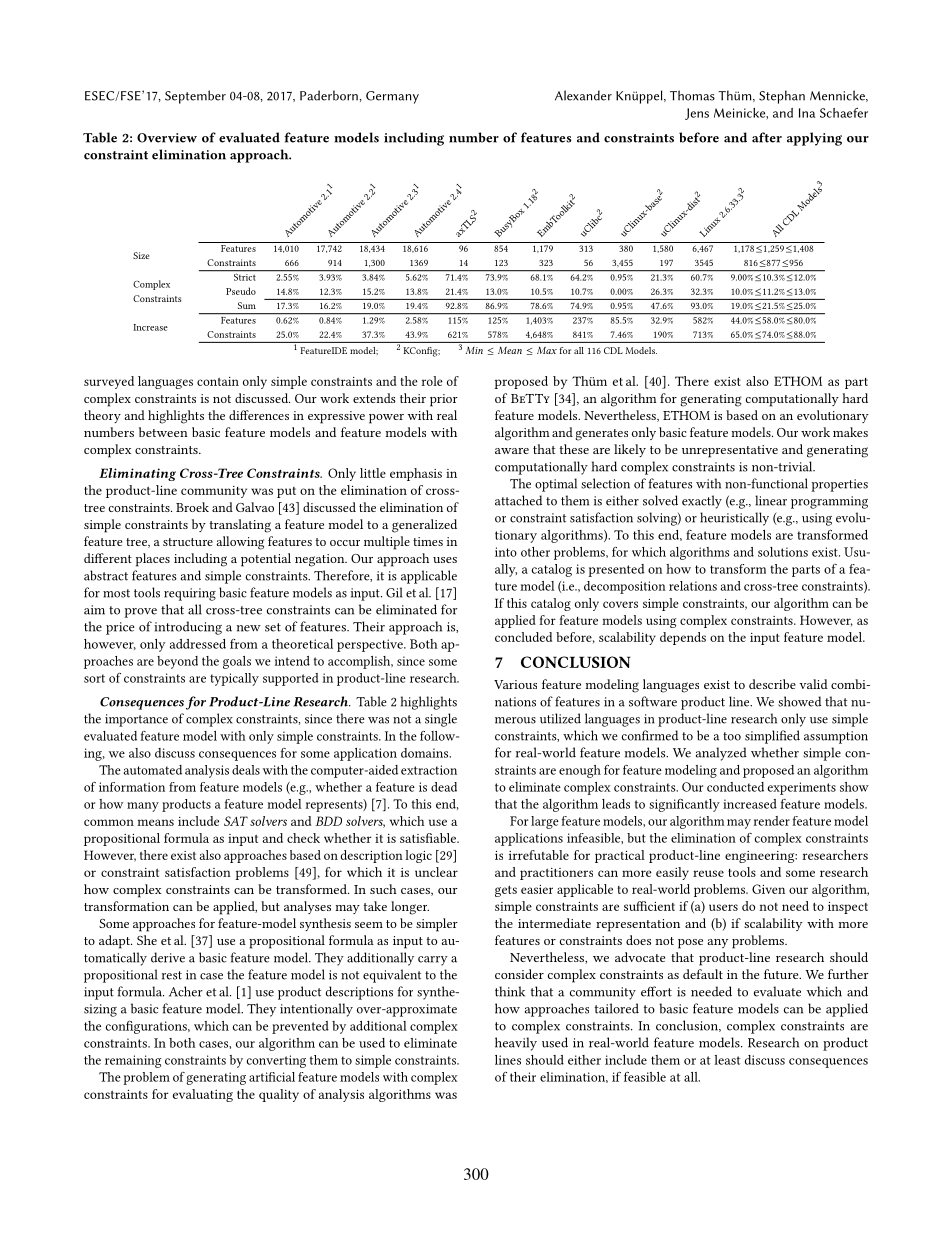 This document has height=1233, width=952. I want to click on after, so click(767, 137).
